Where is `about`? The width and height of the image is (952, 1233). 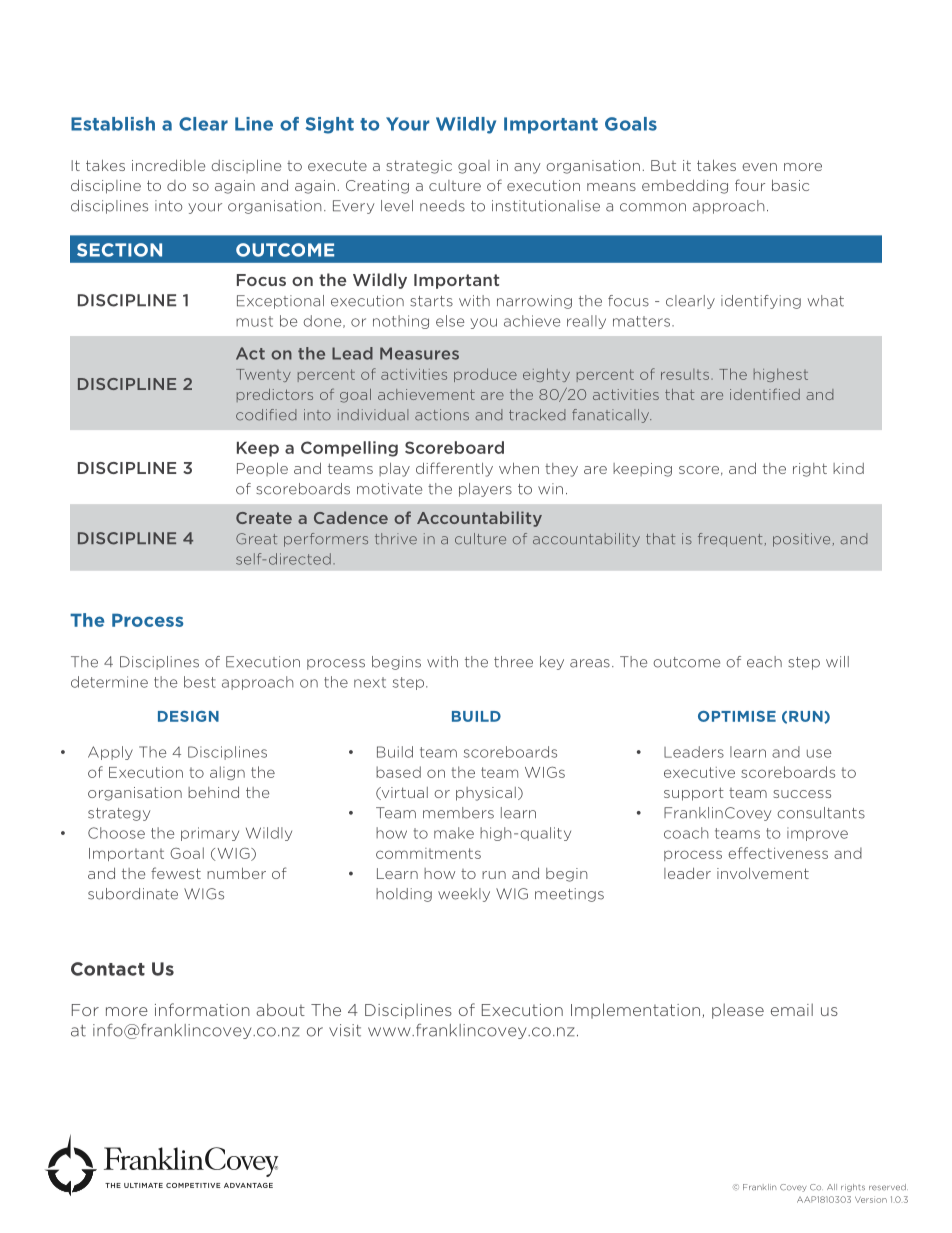
about is located at coordinates (280, 1009).
